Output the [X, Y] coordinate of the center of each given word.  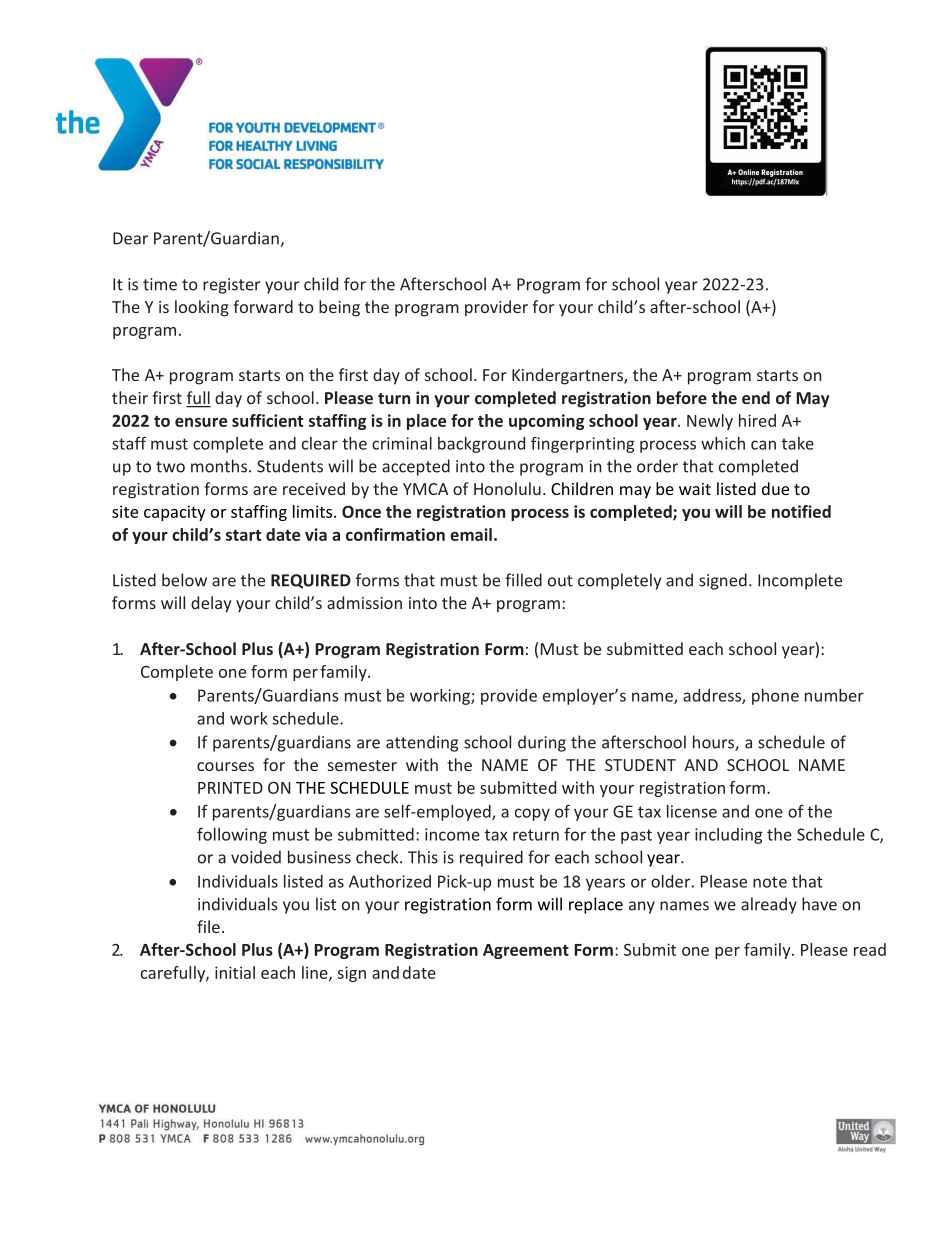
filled [523, 580]
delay [211, 604]
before [682, 397]
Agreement [526, 951]
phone [775, 697]
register [231, 286]
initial [235, 972]
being [339, 308]
